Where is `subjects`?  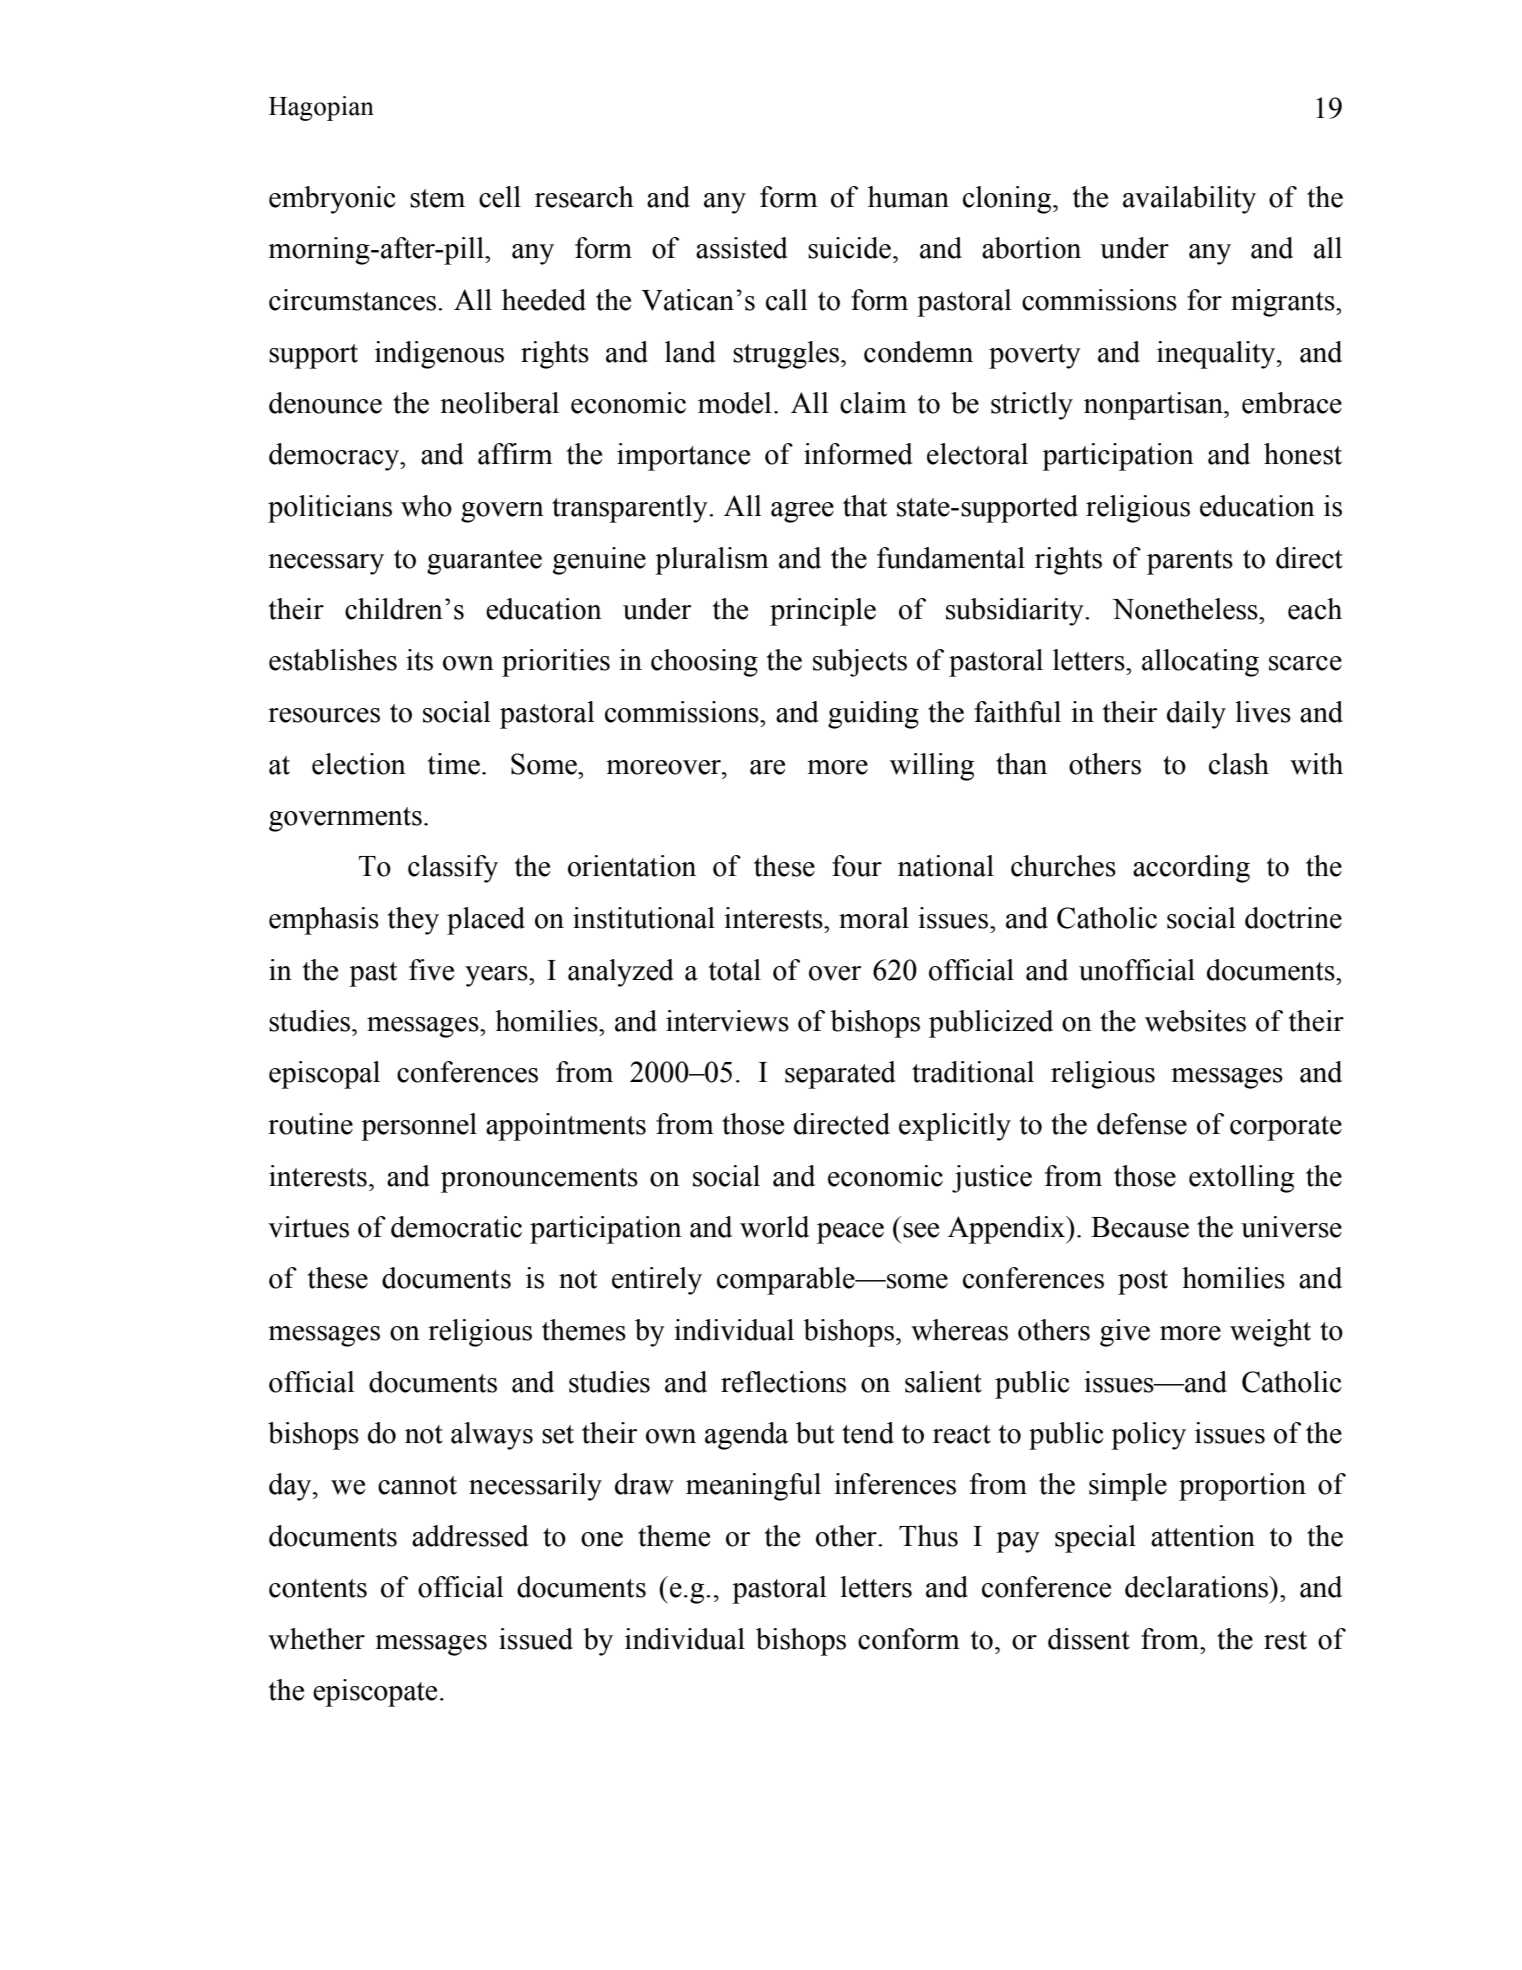
subjects is located at coordinates (860, 663).
